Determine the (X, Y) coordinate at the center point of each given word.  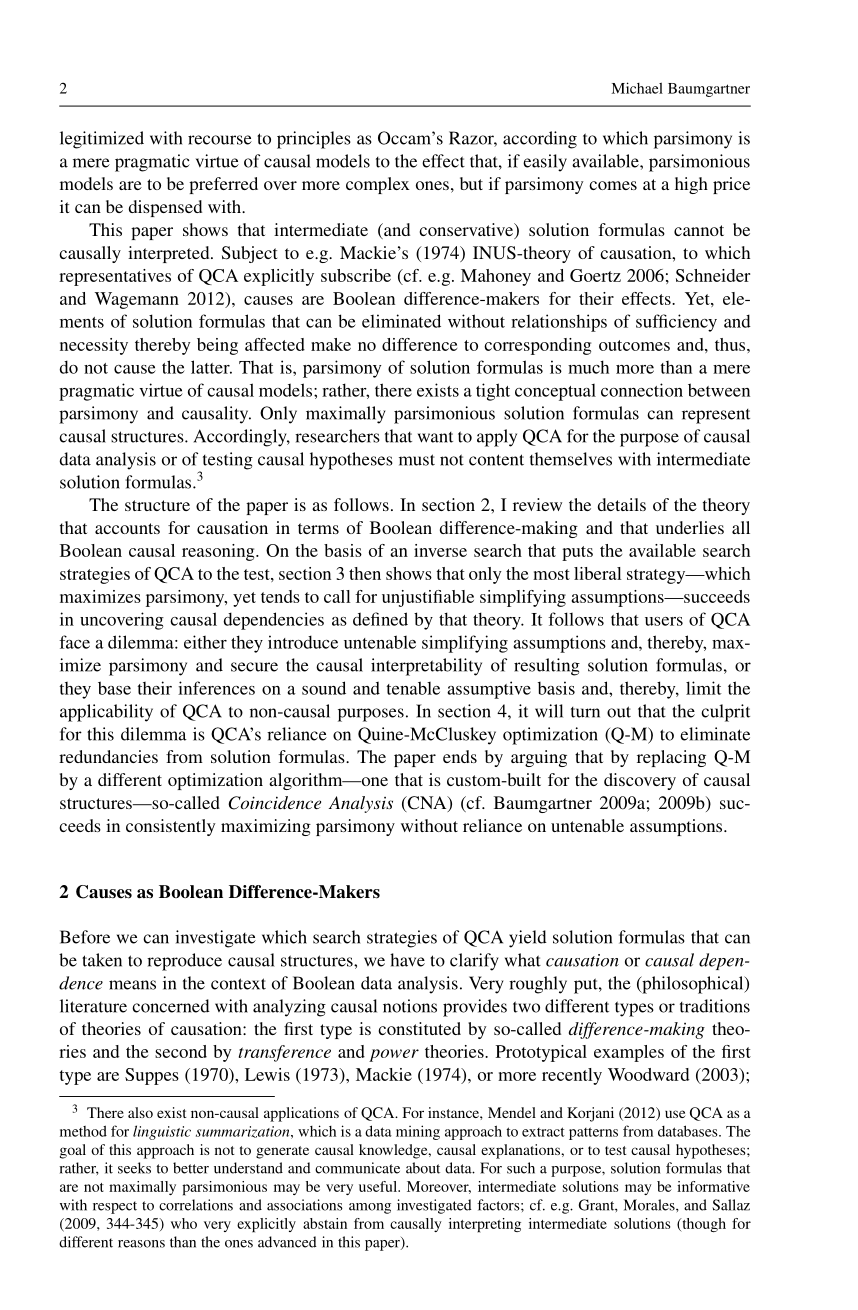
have (407, 960)
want (435, 437)
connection (642, 390)
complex (378, 185)
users (664, 621)
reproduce (184, 962)
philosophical (693, 985)
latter (211, 367)
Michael (637, 88)
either (205, 642)
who (184, 1223)
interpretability (426, 667)
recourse (220, 140)
